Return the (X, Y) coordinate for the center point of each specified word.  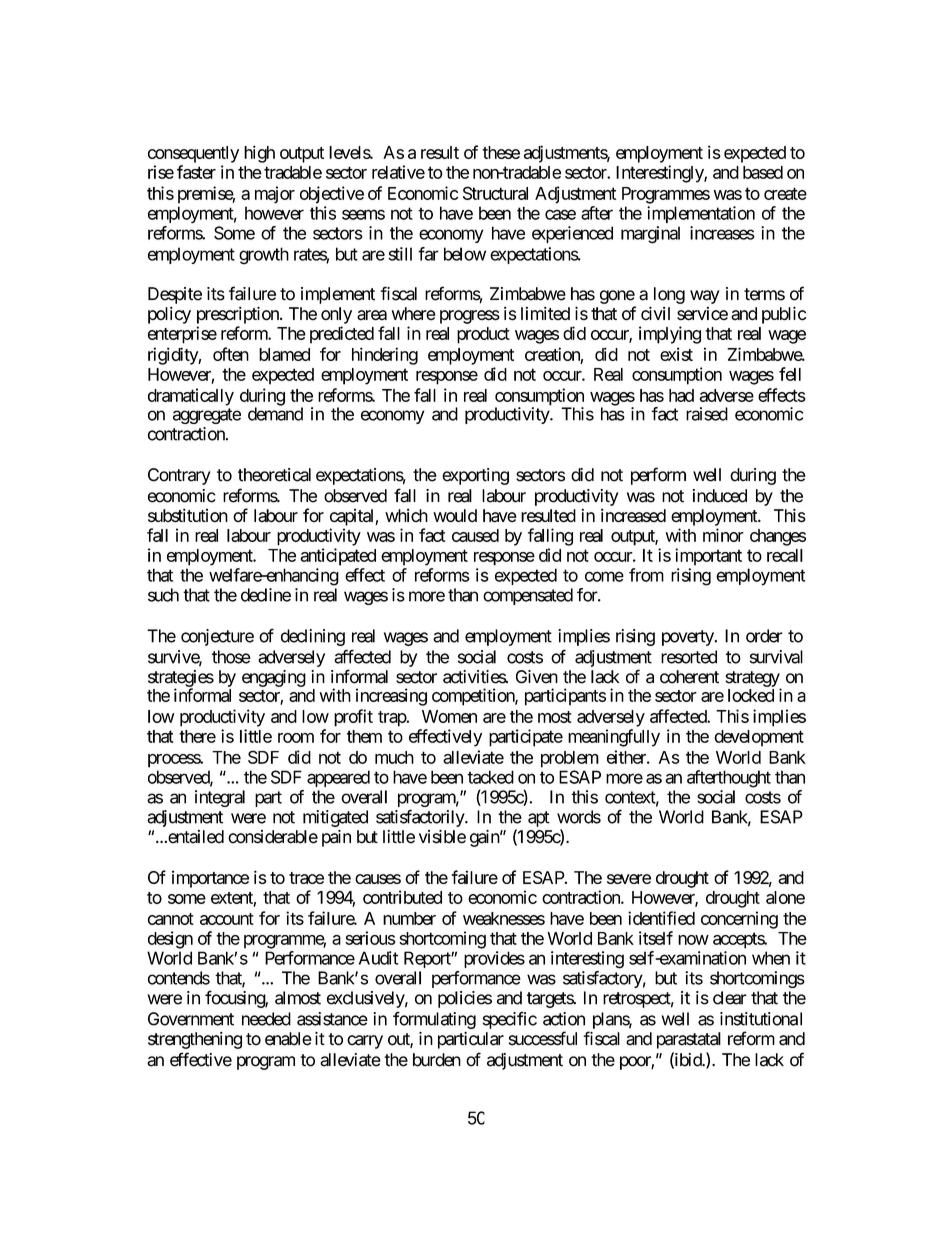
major (275, 195)
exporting (475, 476)
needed (266, 1019)
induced (720, 496)
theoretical (274, 475)
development (759, 738)
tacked (490, 777)
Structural (495, 193)
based (763, 172)
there (197, 736)
